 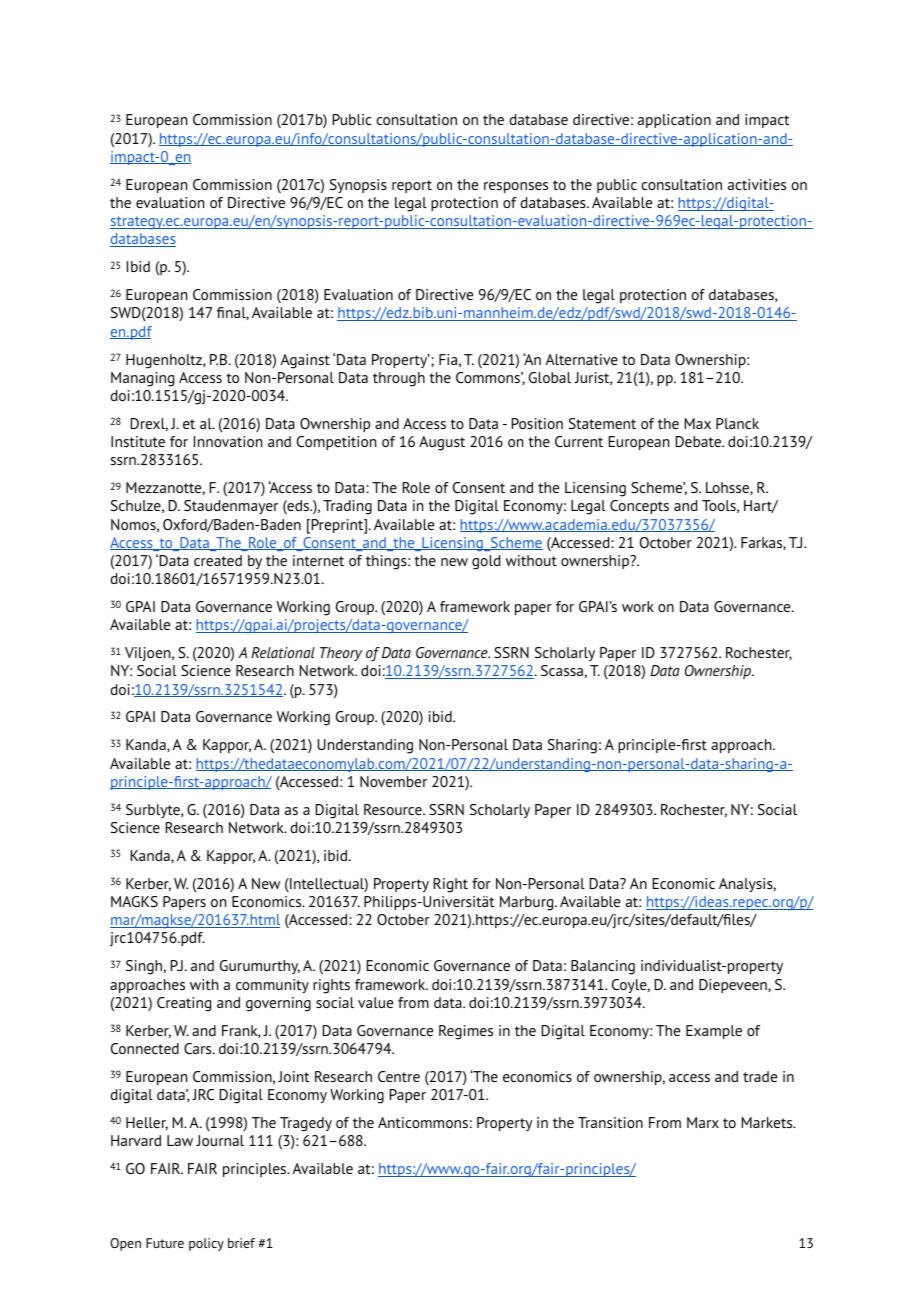 What do you see at coordinates (714, 1032) in the screenshot?
I see `Example` at bounding box center [714, 1032].
